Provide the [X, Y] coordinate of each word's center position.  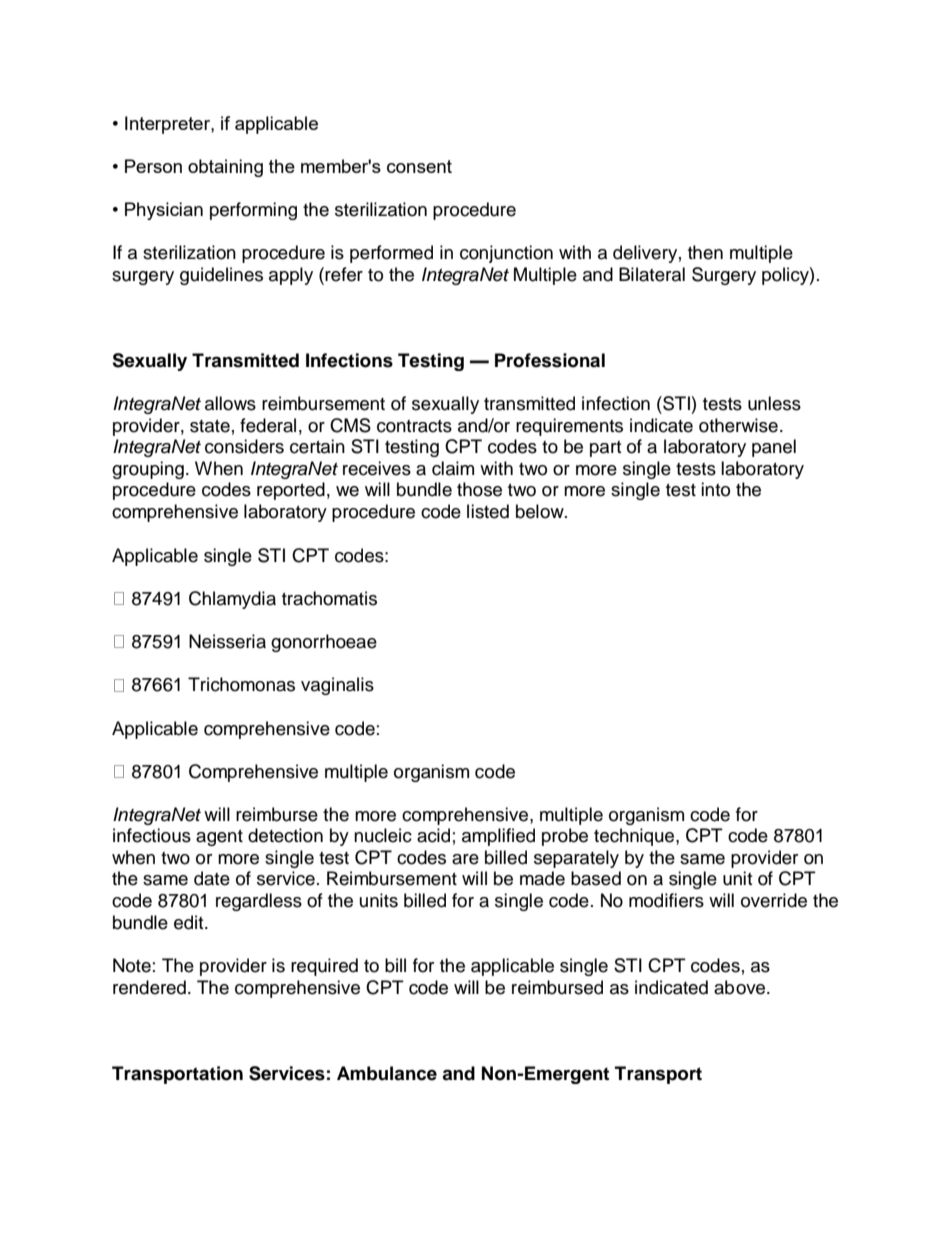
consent [419, 166]
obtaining [225, 168]
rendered [149, 987]
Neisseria [227, 641]
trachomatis [329, 598]
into [715, 489]
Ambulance [387, 1073]
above [741, 987]
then [705, 252]
